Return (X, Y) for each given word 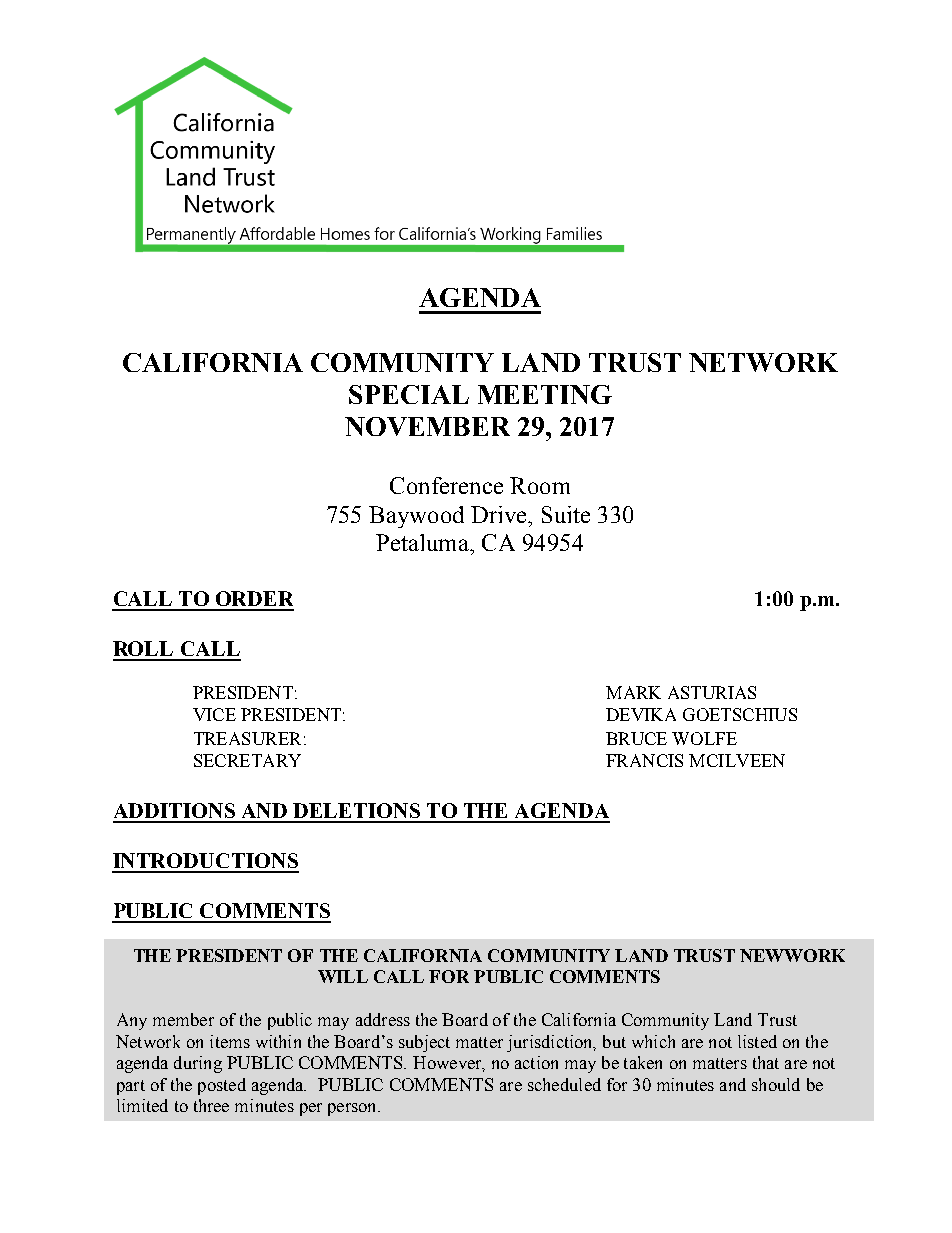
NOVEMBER (427, 426)
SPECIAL (409, 394)
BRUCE (636, 738)
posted (222, 1086)
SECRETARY (247, 760)
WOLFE (704, 738)
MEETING (545, 394)
